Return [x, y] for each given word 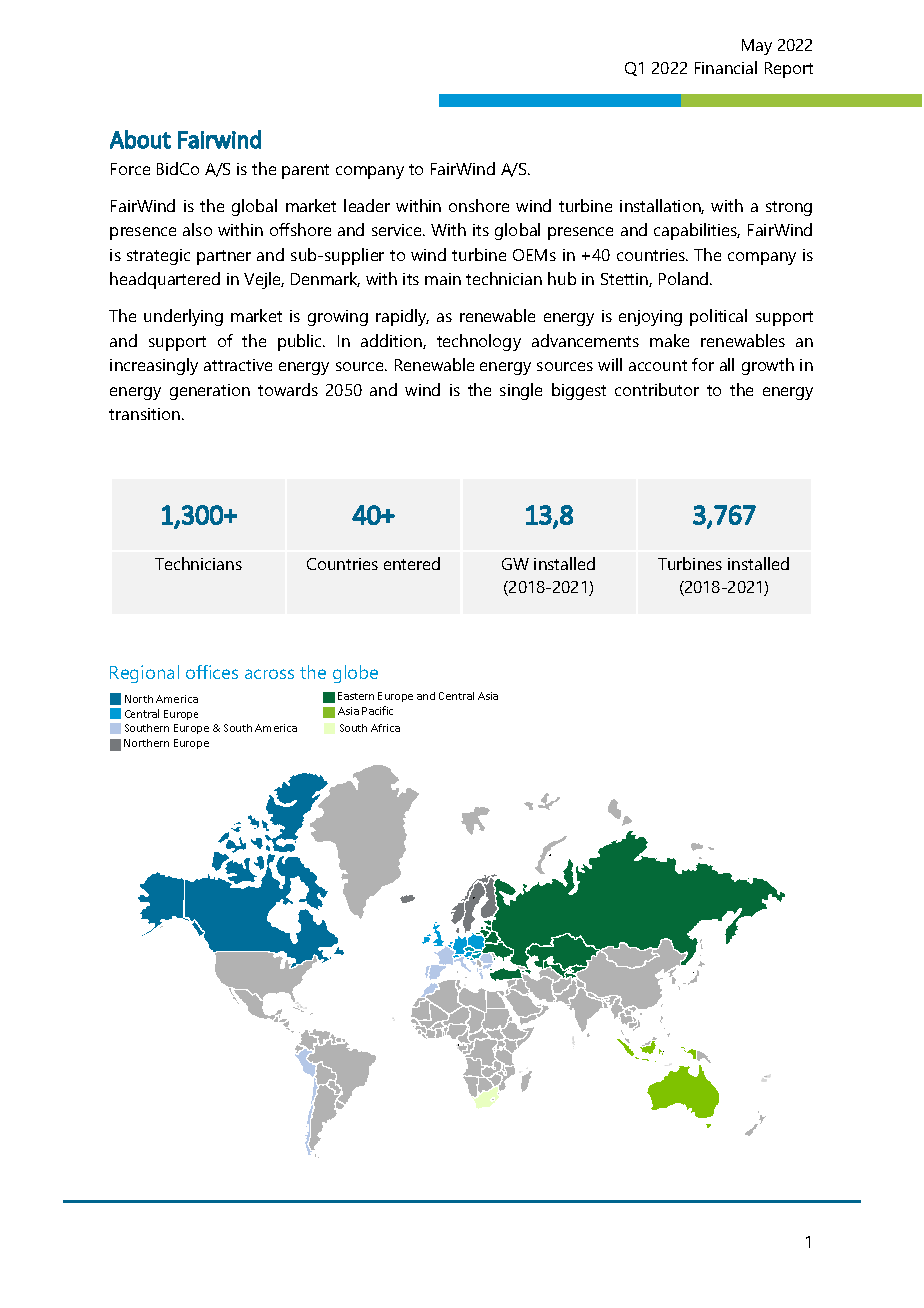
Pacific [377, 710]
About [140, 139]
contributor [657, 389]
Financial [726, 67]
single [521, 391]
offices [212, 672]
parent [305, 171]
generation [210, 392]
